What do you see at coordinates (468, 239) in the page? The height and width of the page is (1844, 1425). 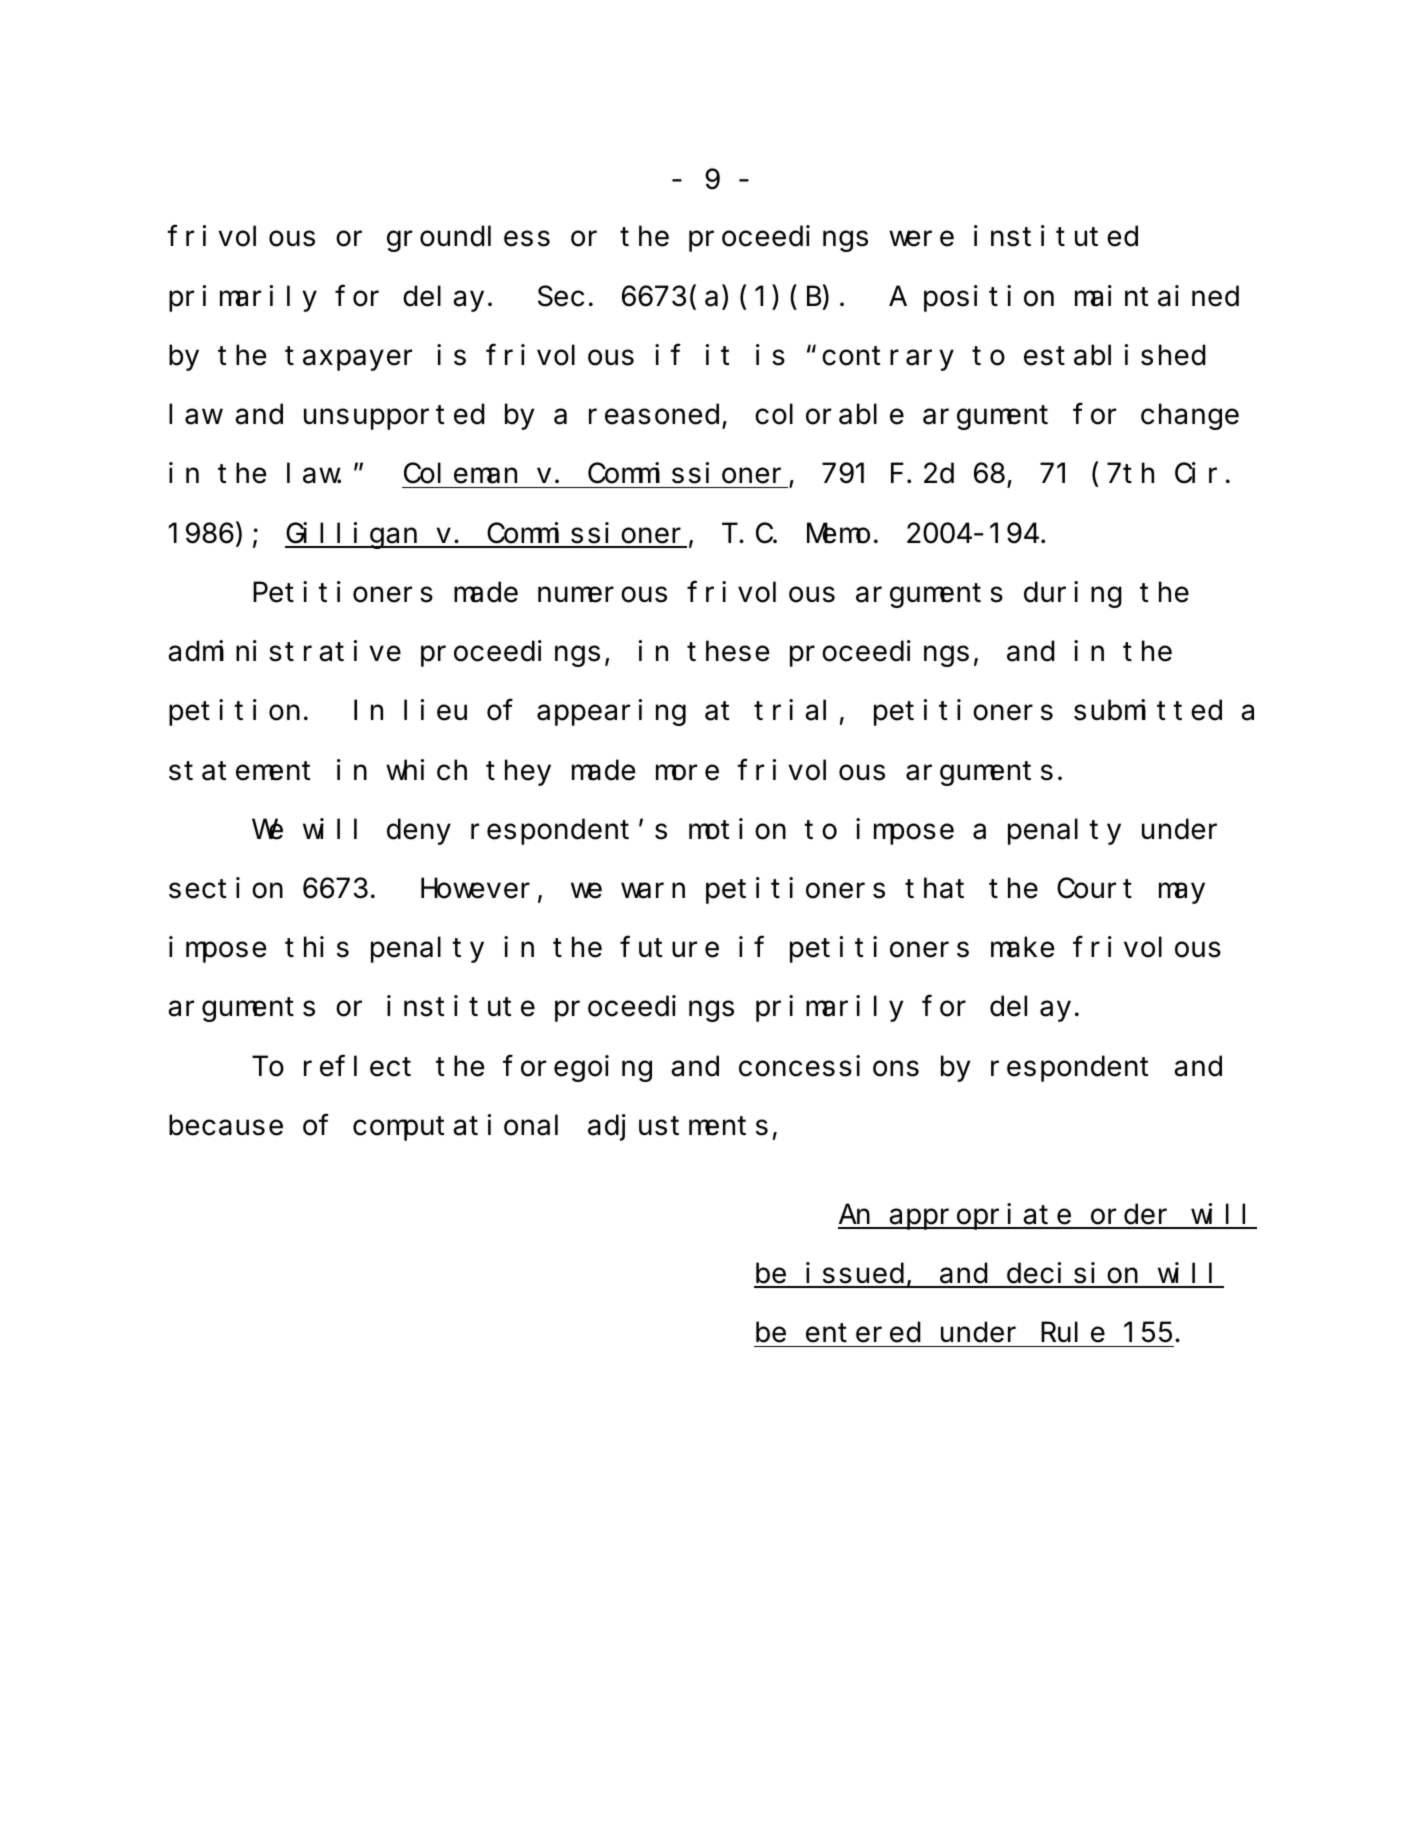 I see `groundless` at bounding box center [468, 239].
